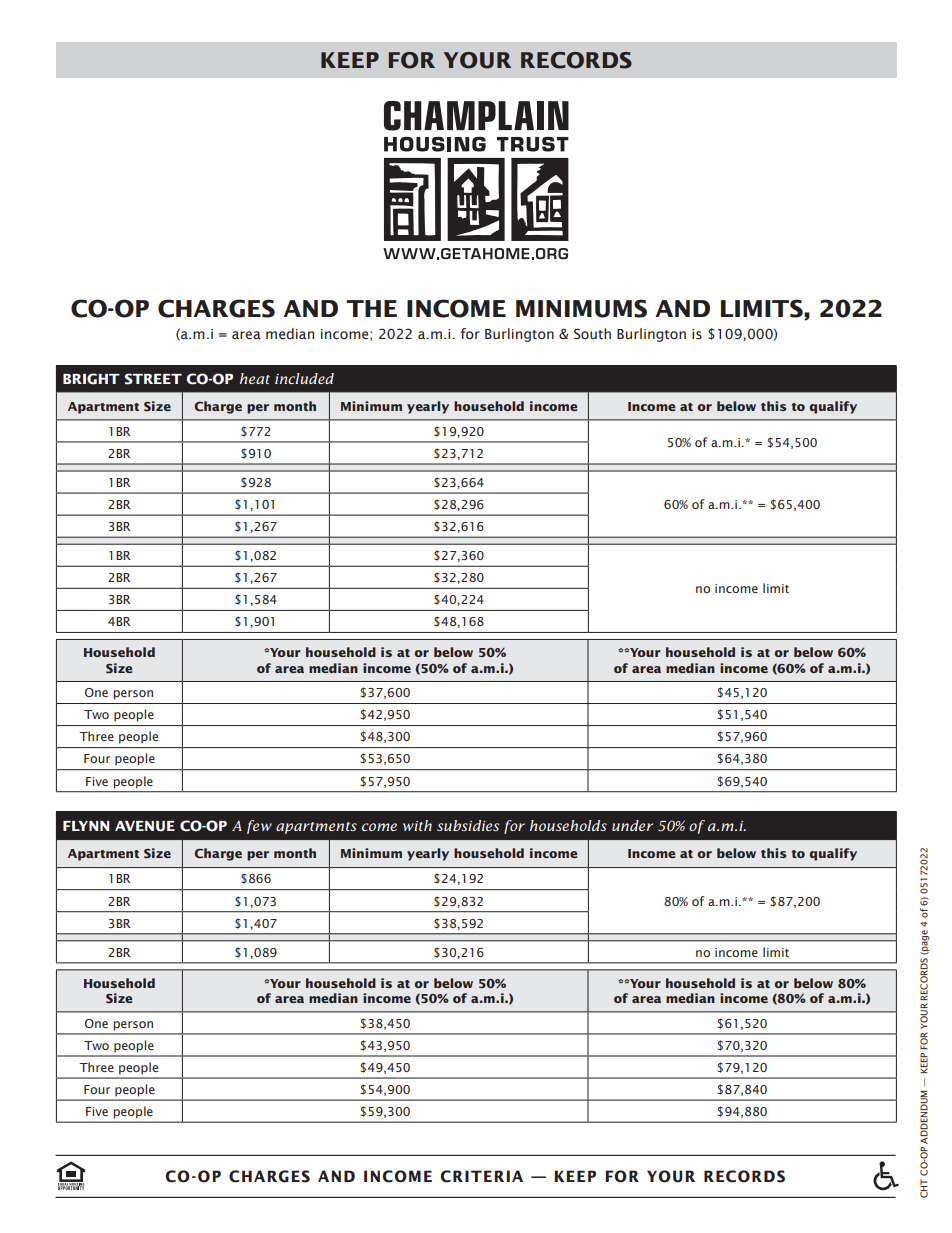  I want to click on heat, so click(255, 378).
